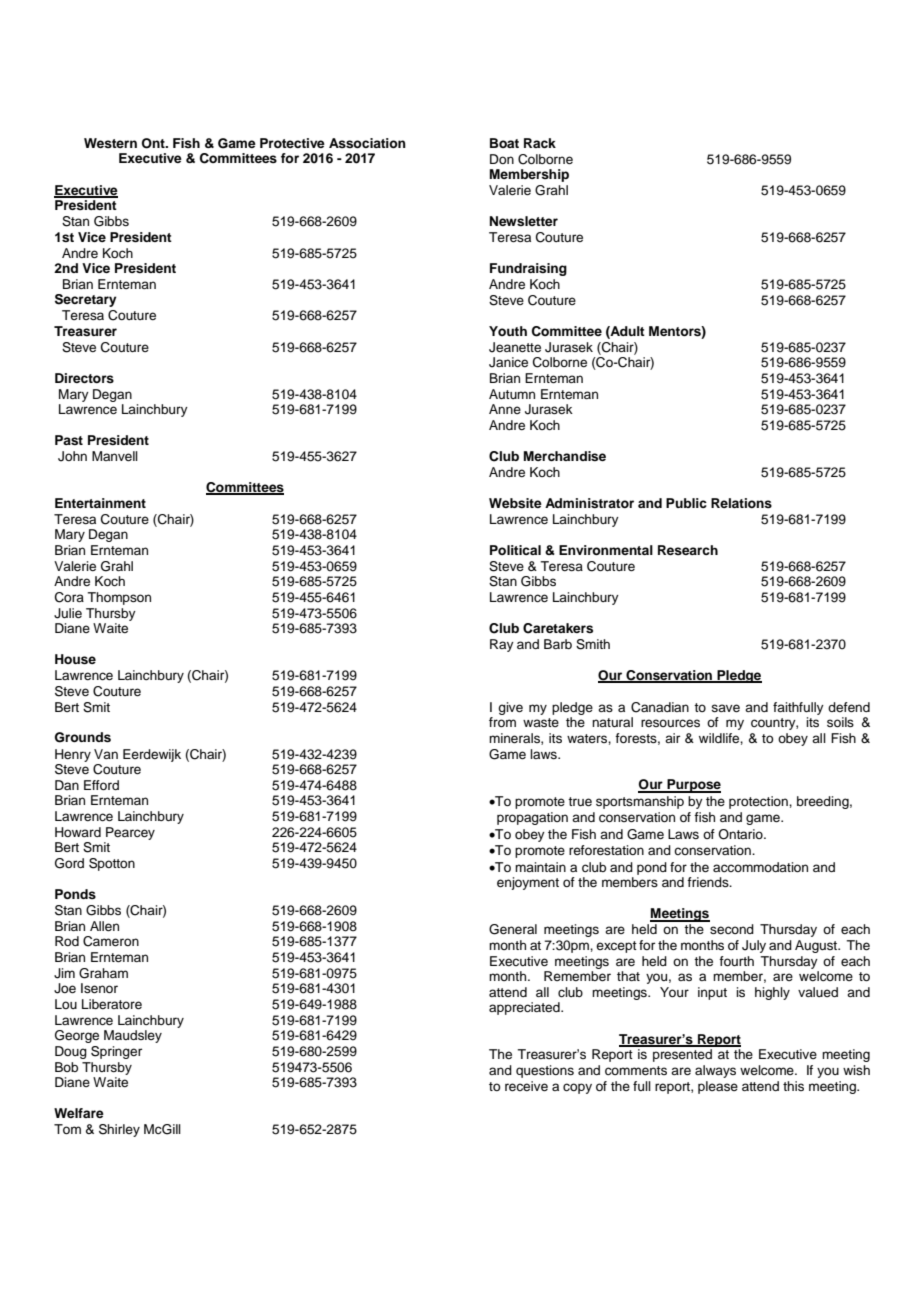 The height and width of the screenshot is (1308, 924). Describe the element at coordinates (502, 645) in the screenshot. I see `Ray` at that location.
